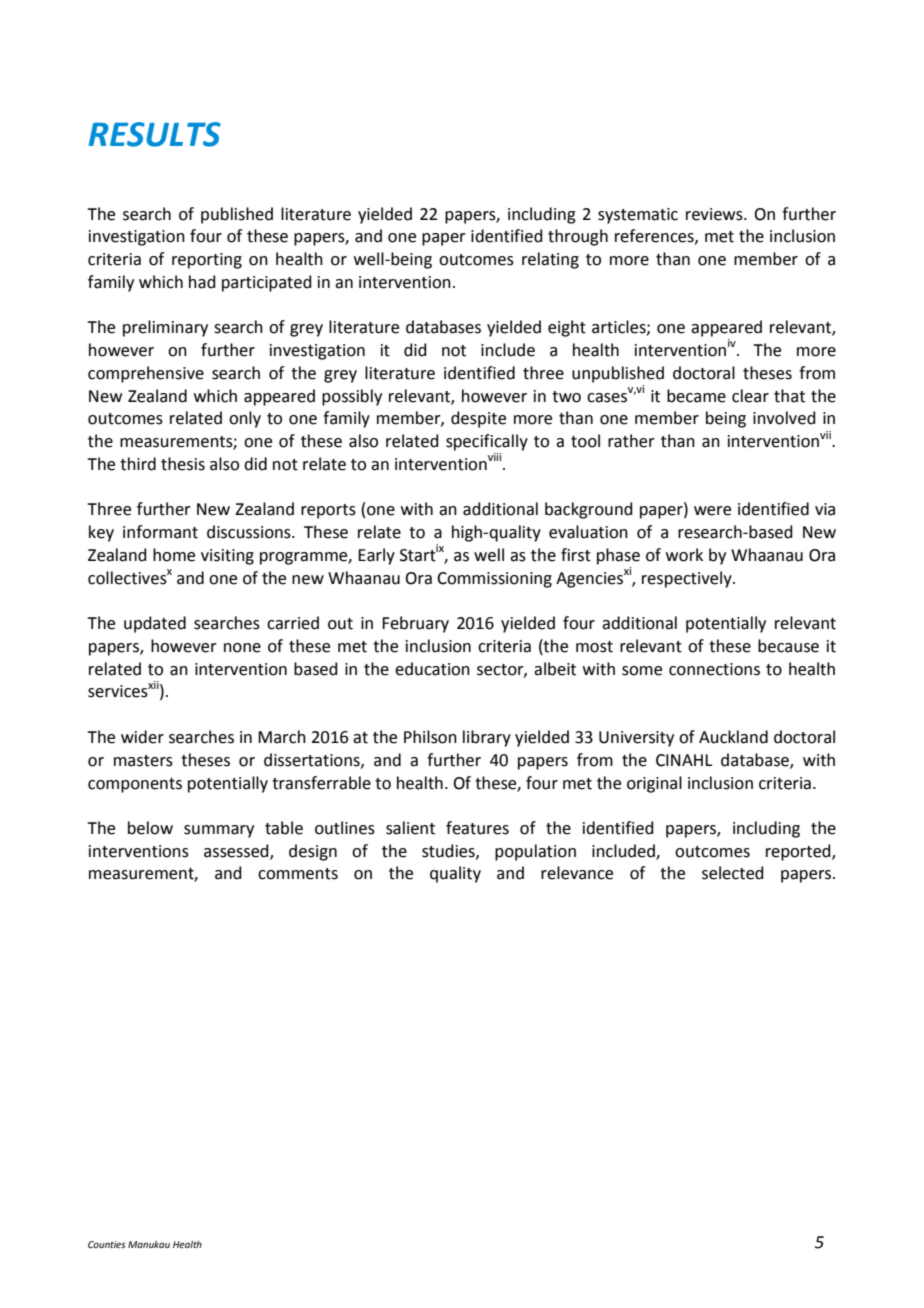 The width and height of the screenshot is (924, 1308). Describe the element at coordinates (577, 873) in the screenshot. I see `relevance` at that location.
